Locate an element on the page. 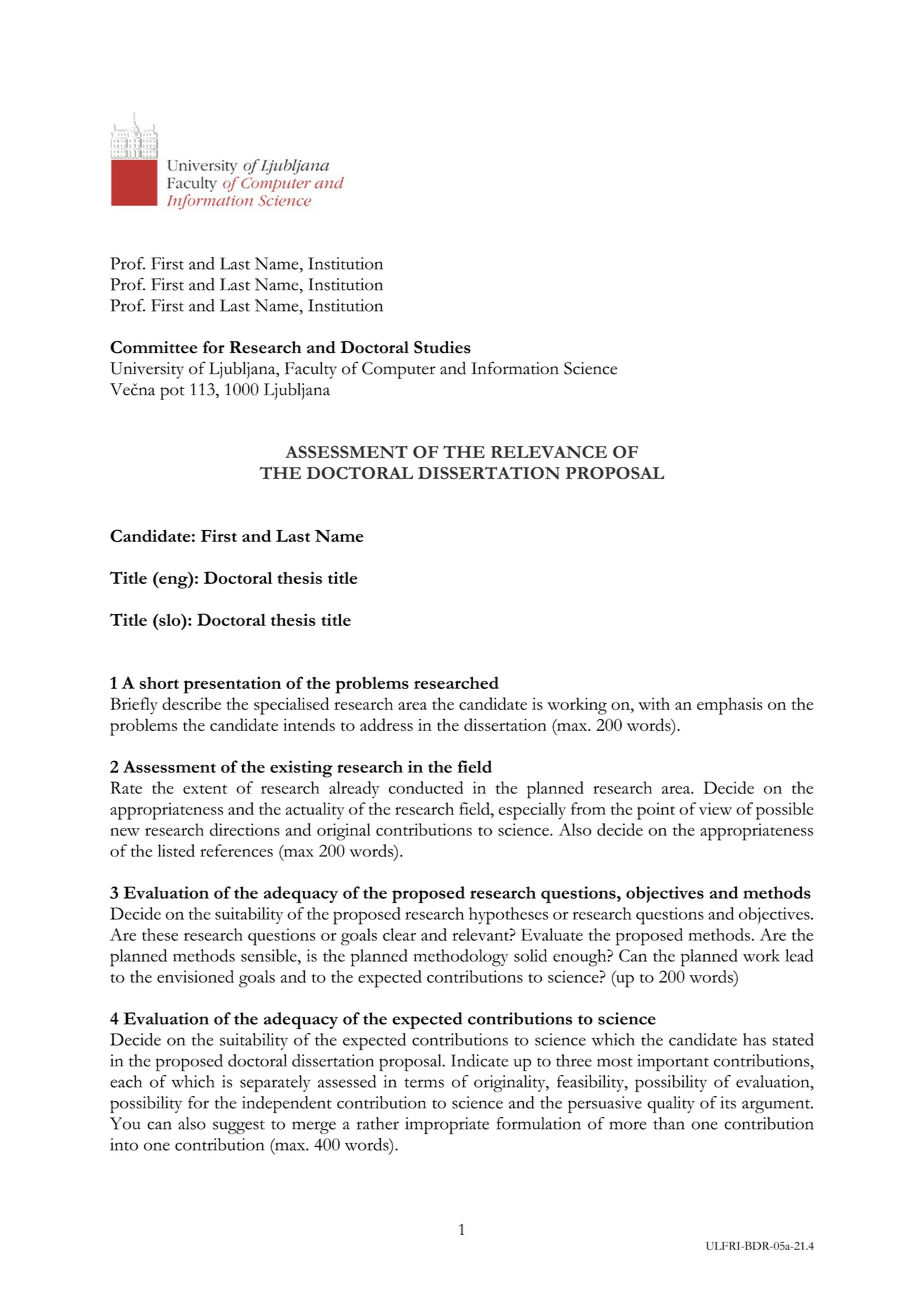 The width and height of the page is (924, 1308). lead is located at coordinates (799, 955).
